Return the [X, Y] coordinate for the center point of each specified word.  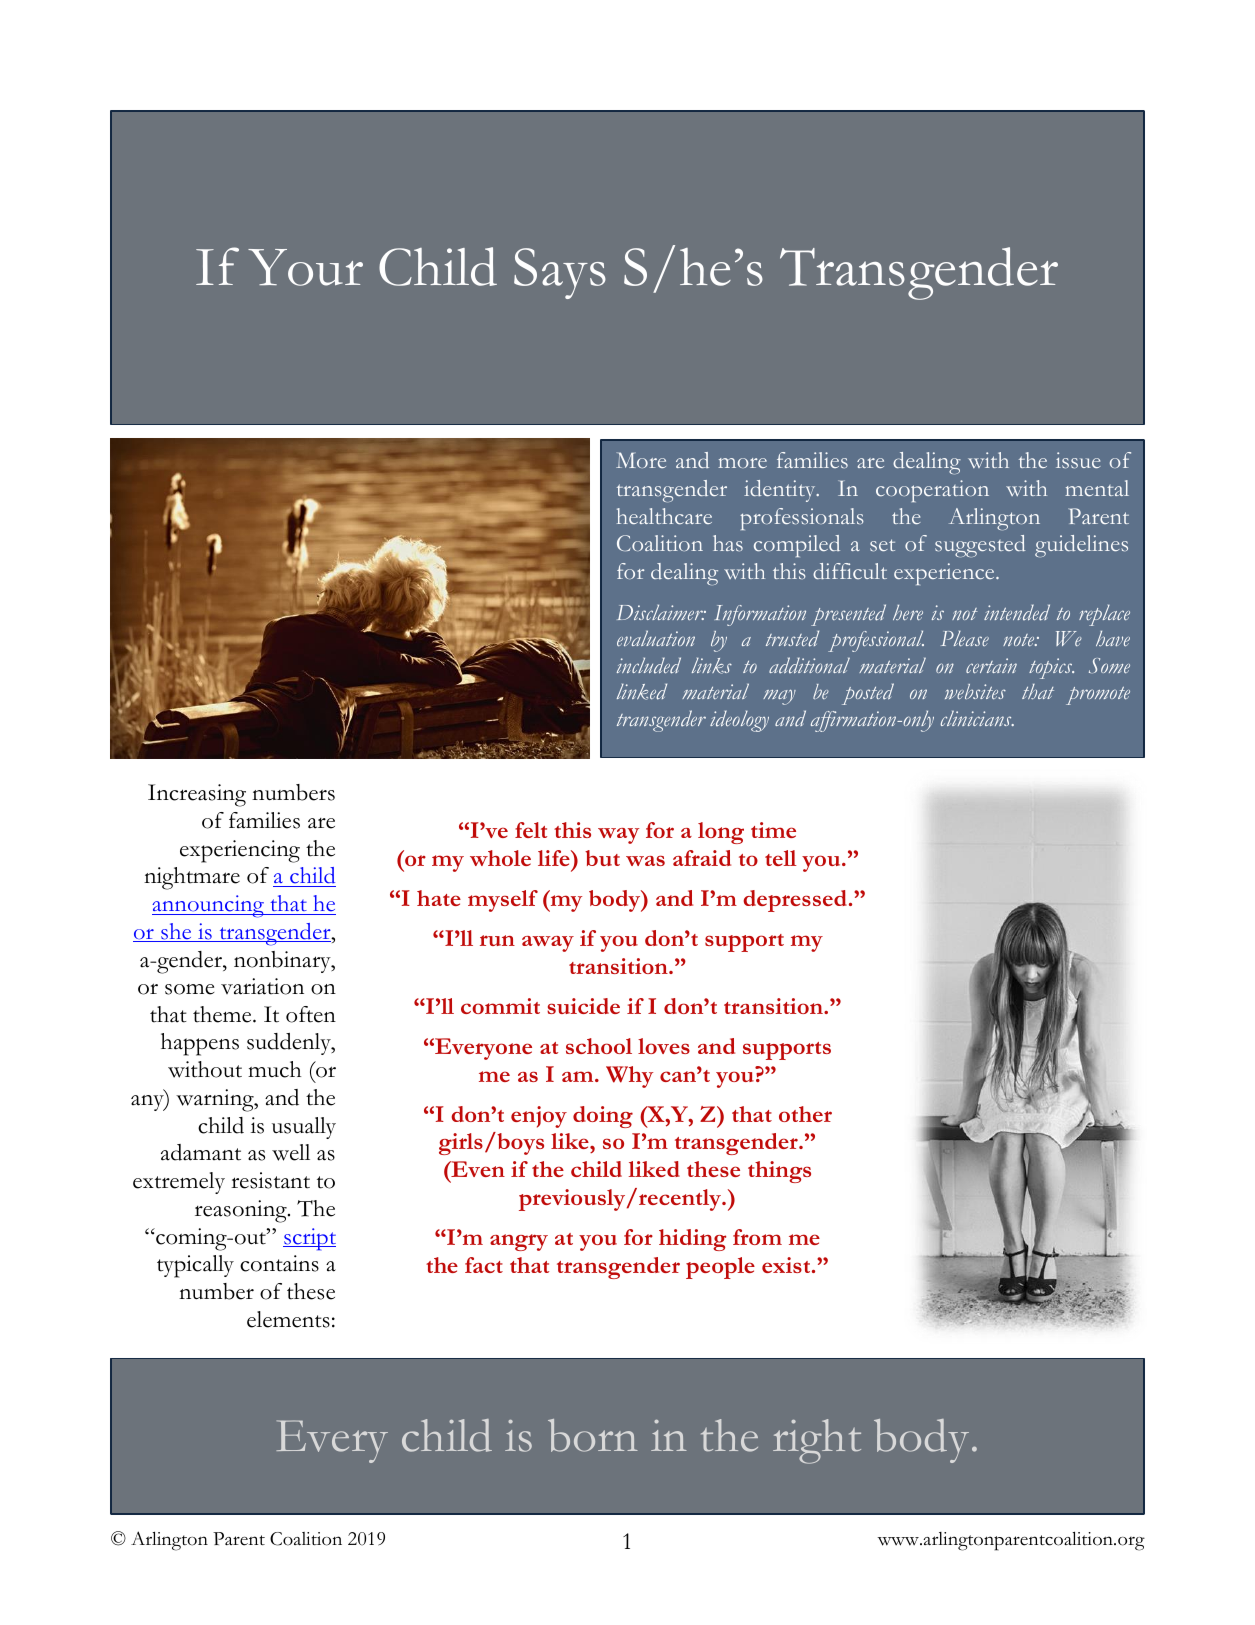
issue [1078, 460]
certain [991, 665]
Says [560, 273]
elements [288, 1319]
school [599, 1046]
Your [305, 267]
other [805, 1114]
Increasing [197, 795]
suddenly [290, 1044]
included [649, 665]
